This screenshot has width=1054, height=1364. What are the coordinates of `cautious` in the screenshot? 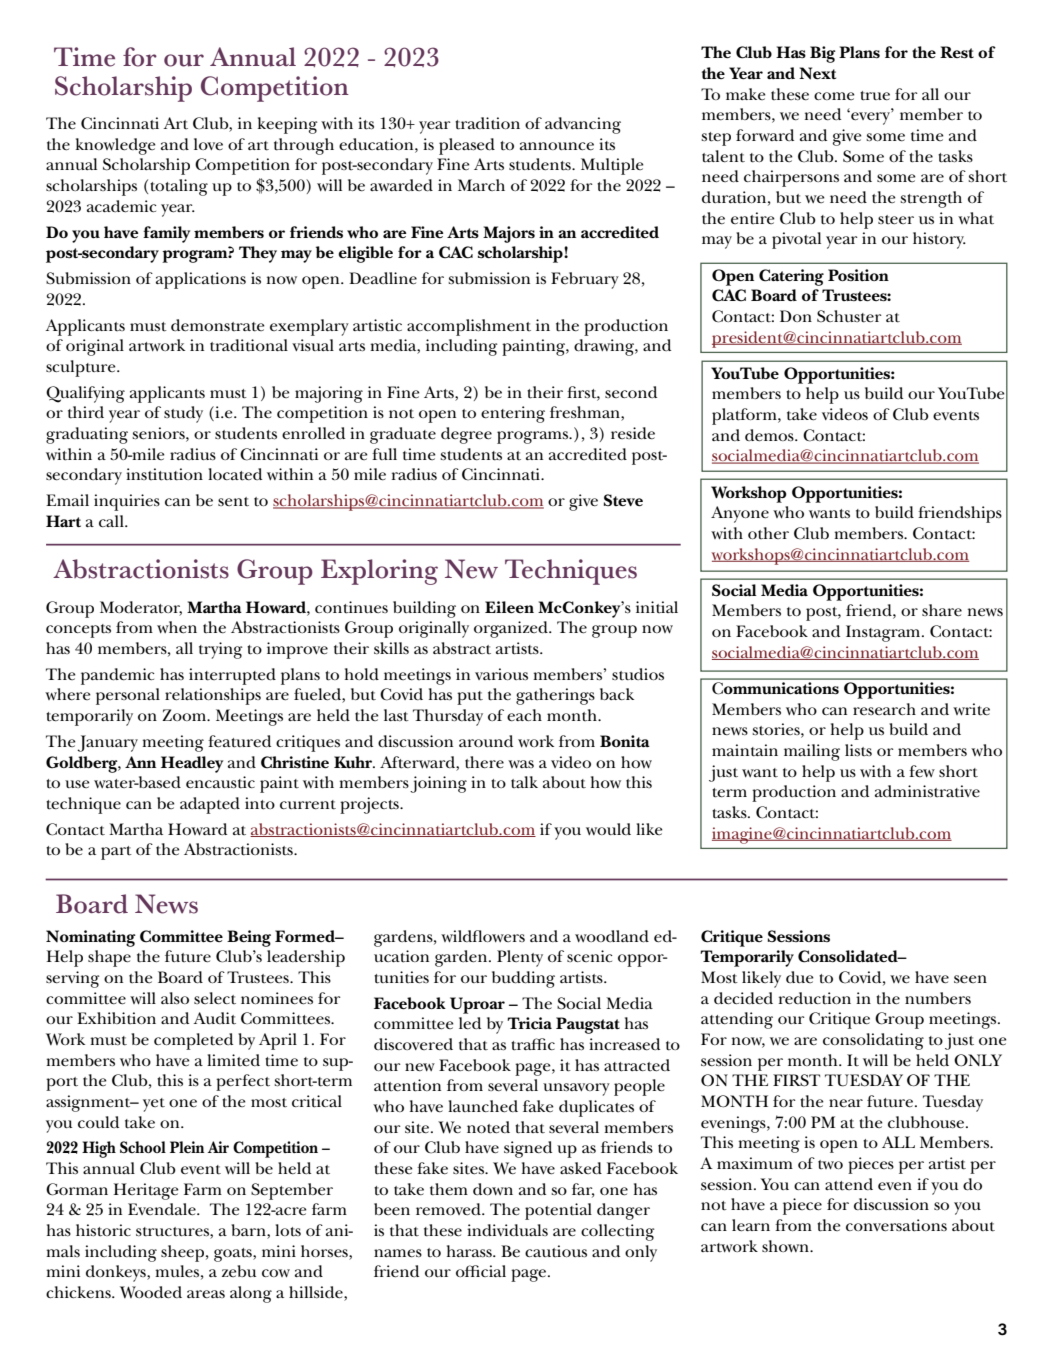 It's located at (556, 1251).
